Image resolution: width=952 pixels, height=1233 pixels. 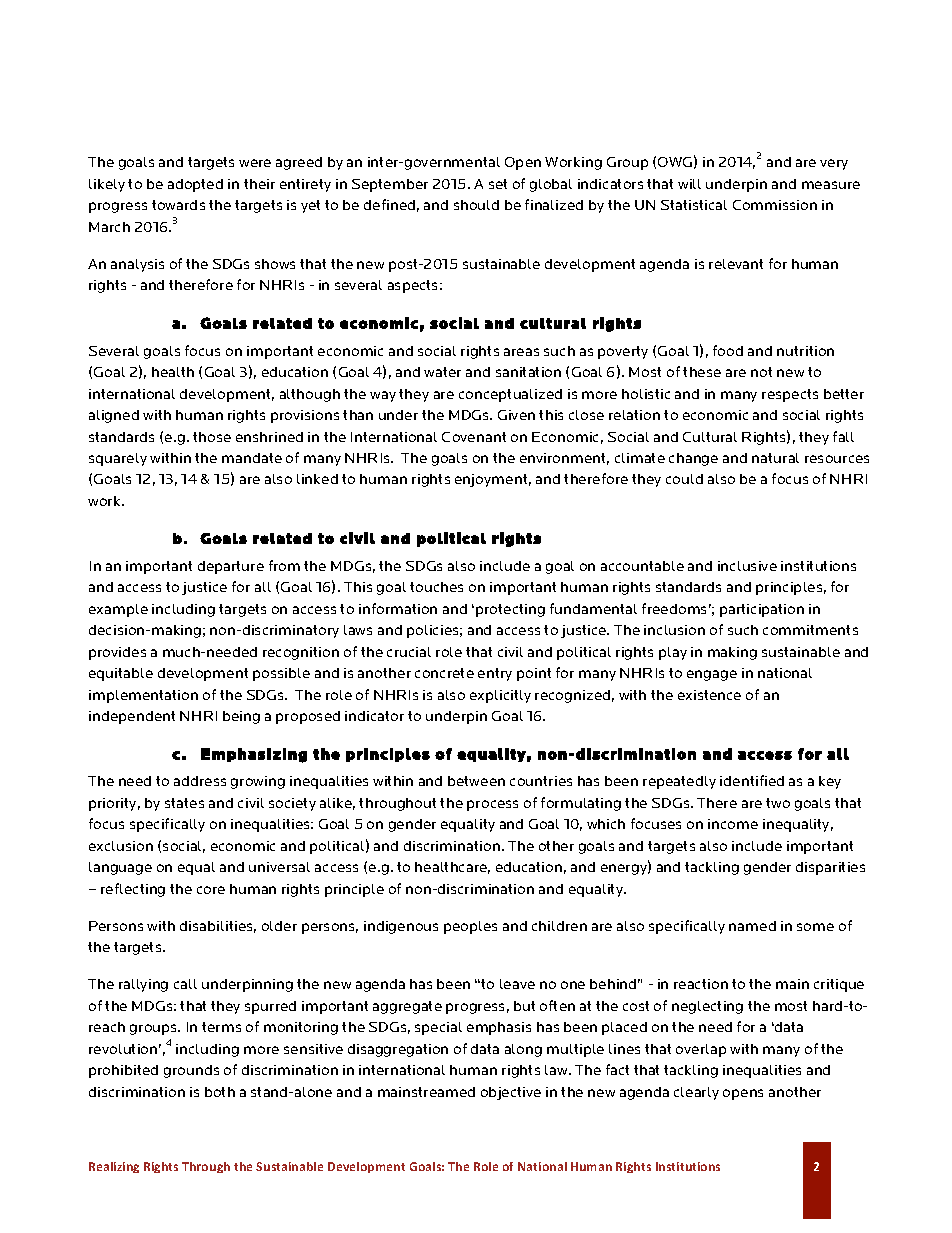 I want to click on adopted, so click(x=195, y=185).
